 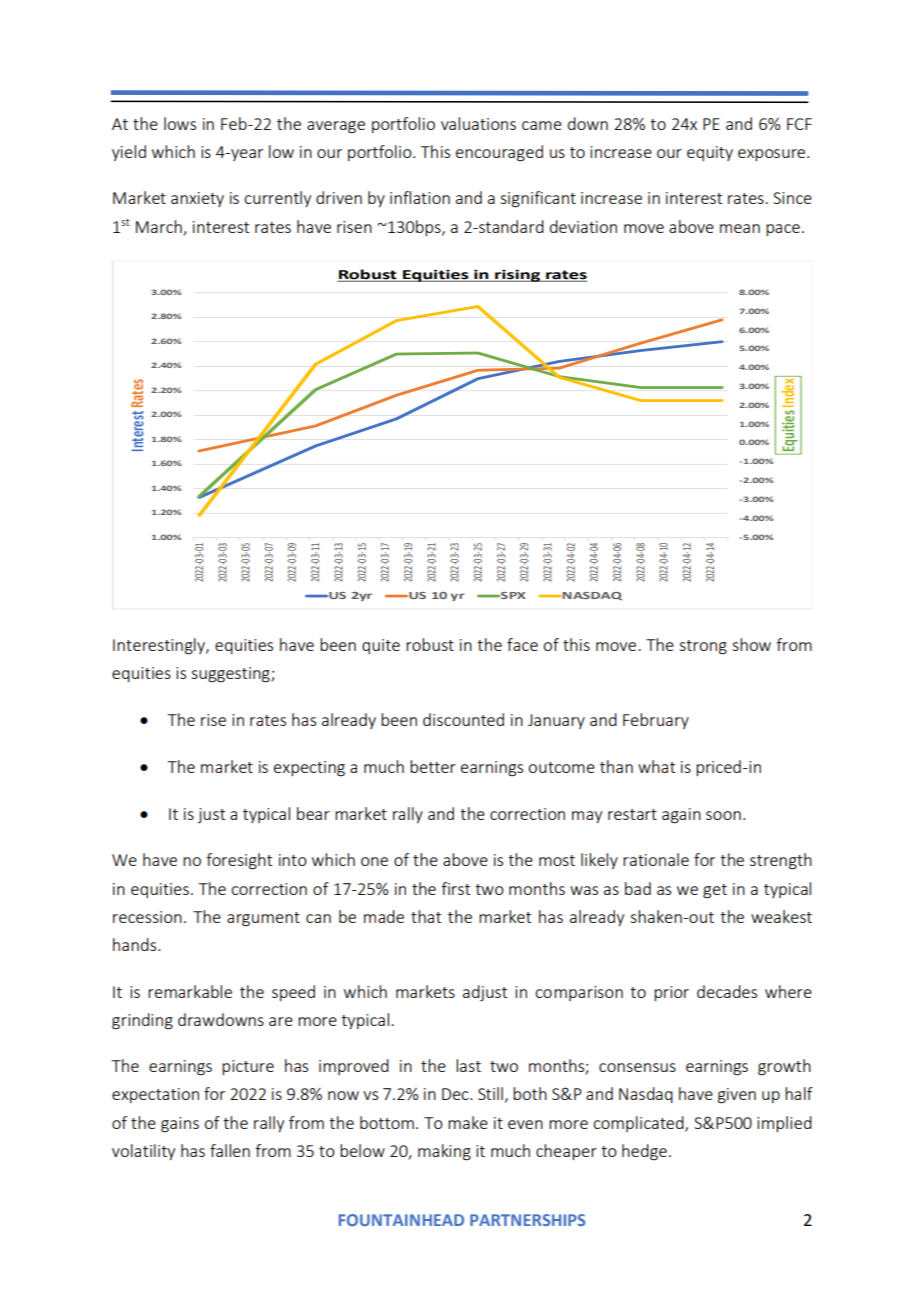 I want to click on fallen, so click(x=230, y=1150).
